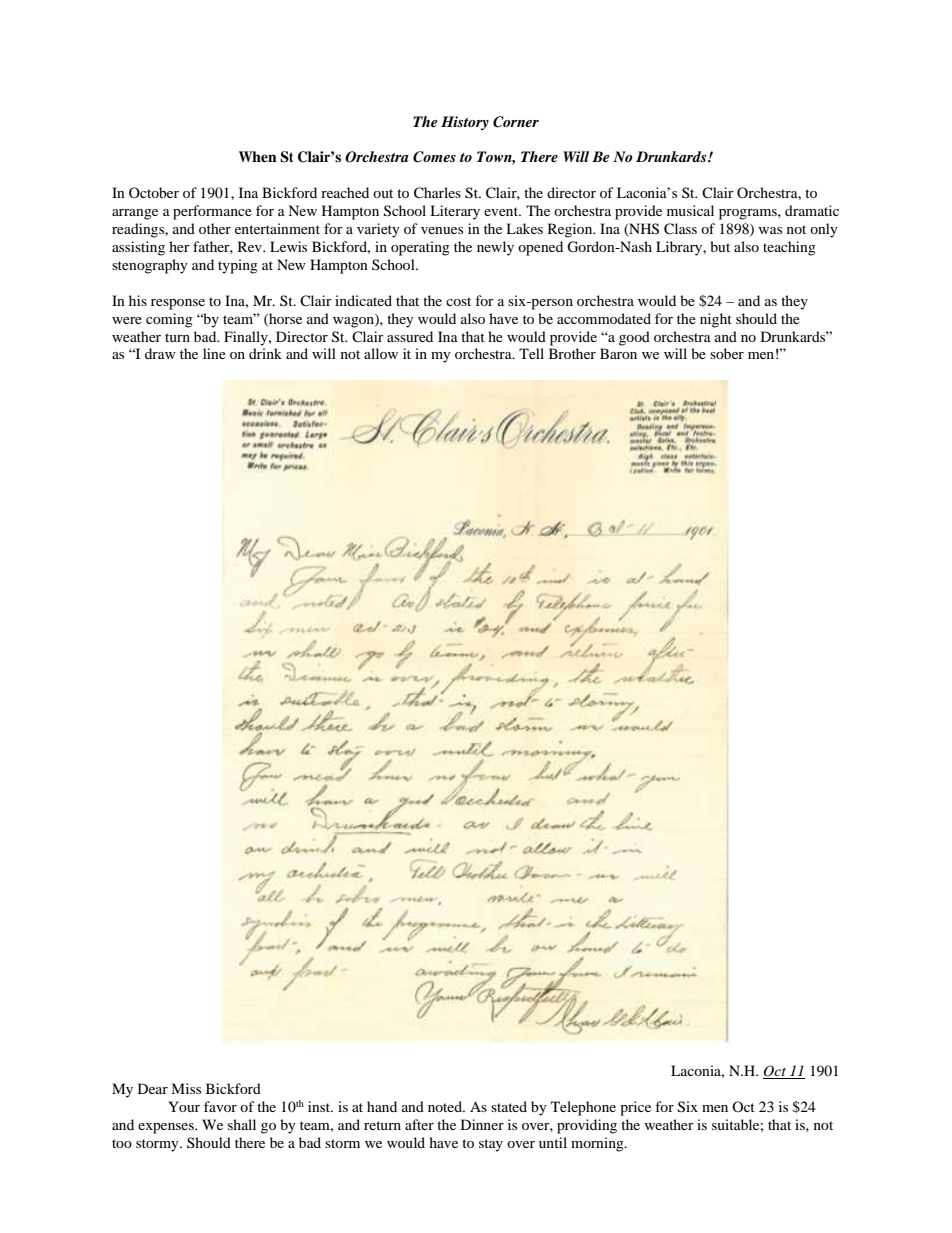  What do you see at coordinates (220, 1106) in the image?
I see `favor` at bounding box center [220, 1106].
